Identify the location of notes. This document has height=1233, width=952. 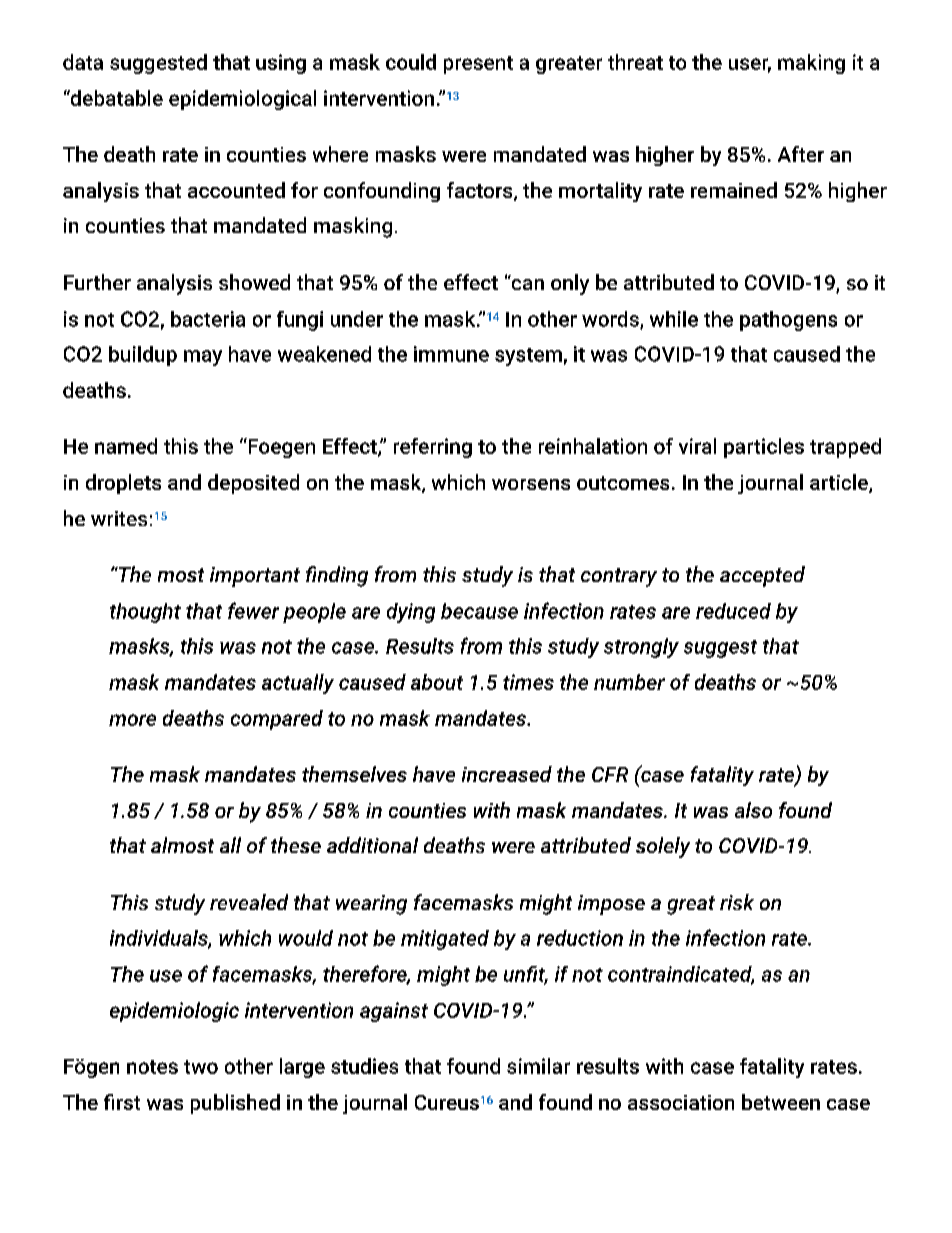
(152, 1067).
